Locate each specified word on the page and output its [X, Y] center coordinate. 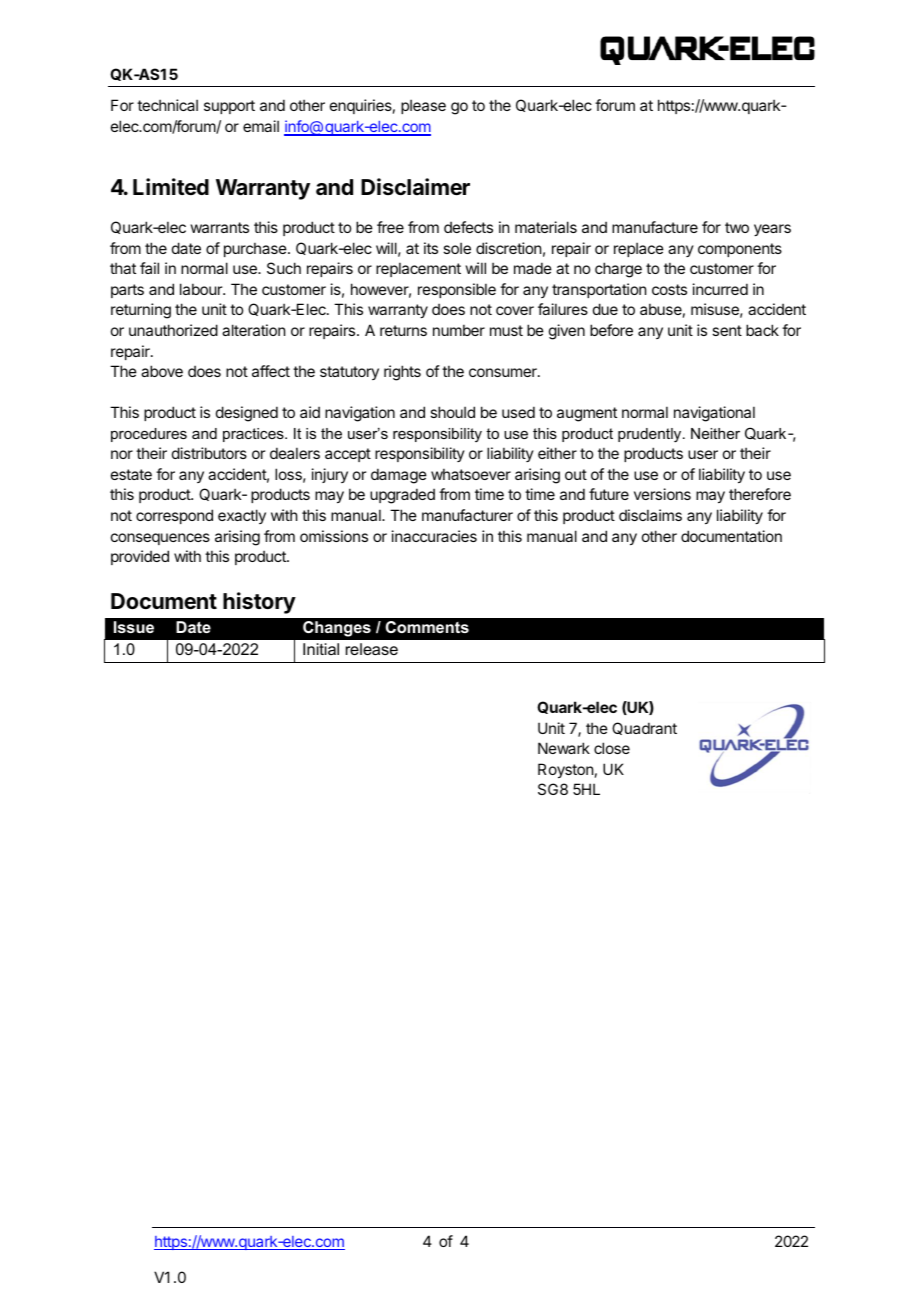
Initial [321, 649]
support [229, 107]
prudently [651, 435]
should [452, 412]
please [423, 106]
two [737, 227]
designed [247, 414]
